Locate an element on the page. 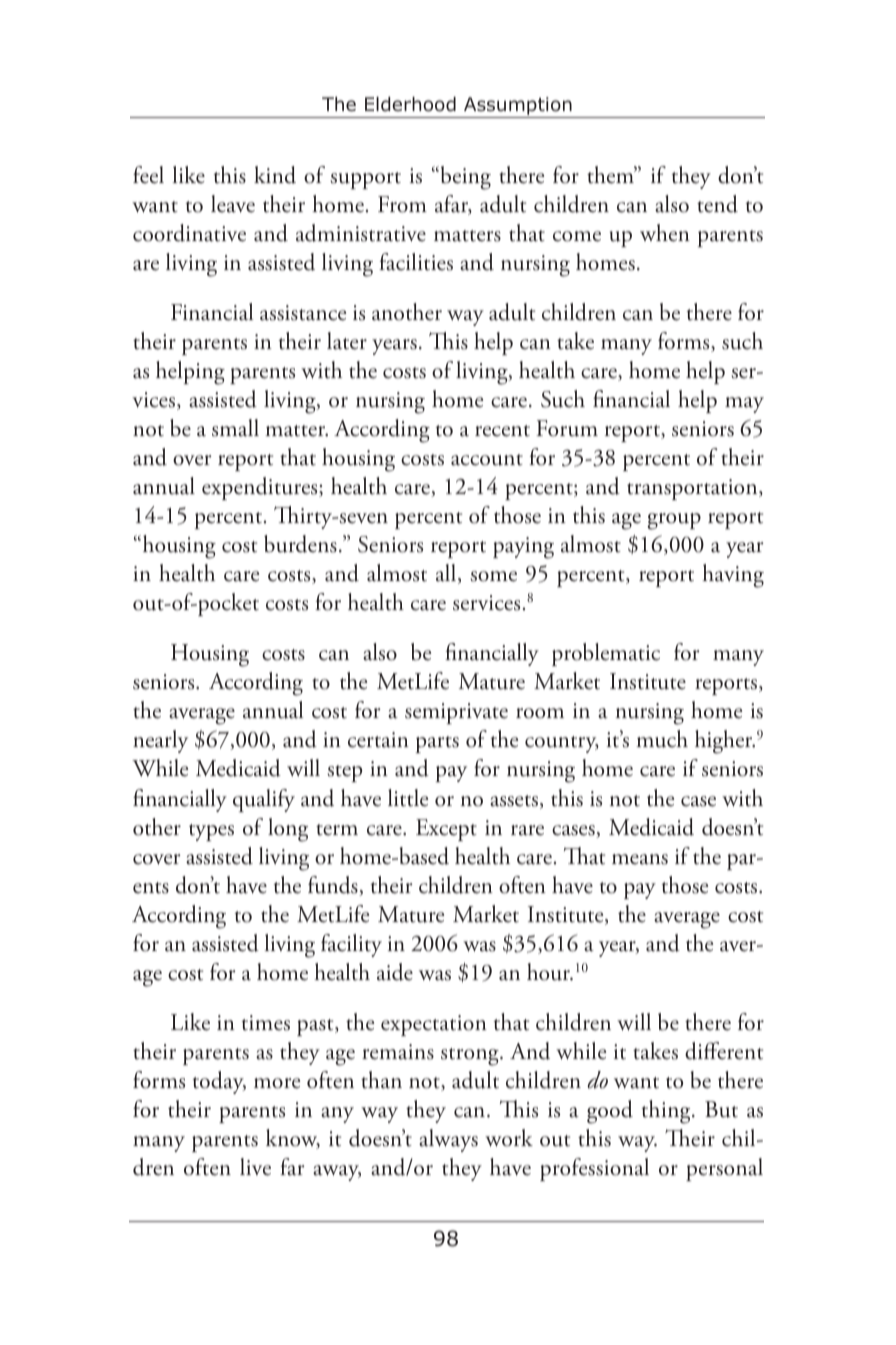 The image size is (896, 1345). much is located at coordinates (662, 739).
